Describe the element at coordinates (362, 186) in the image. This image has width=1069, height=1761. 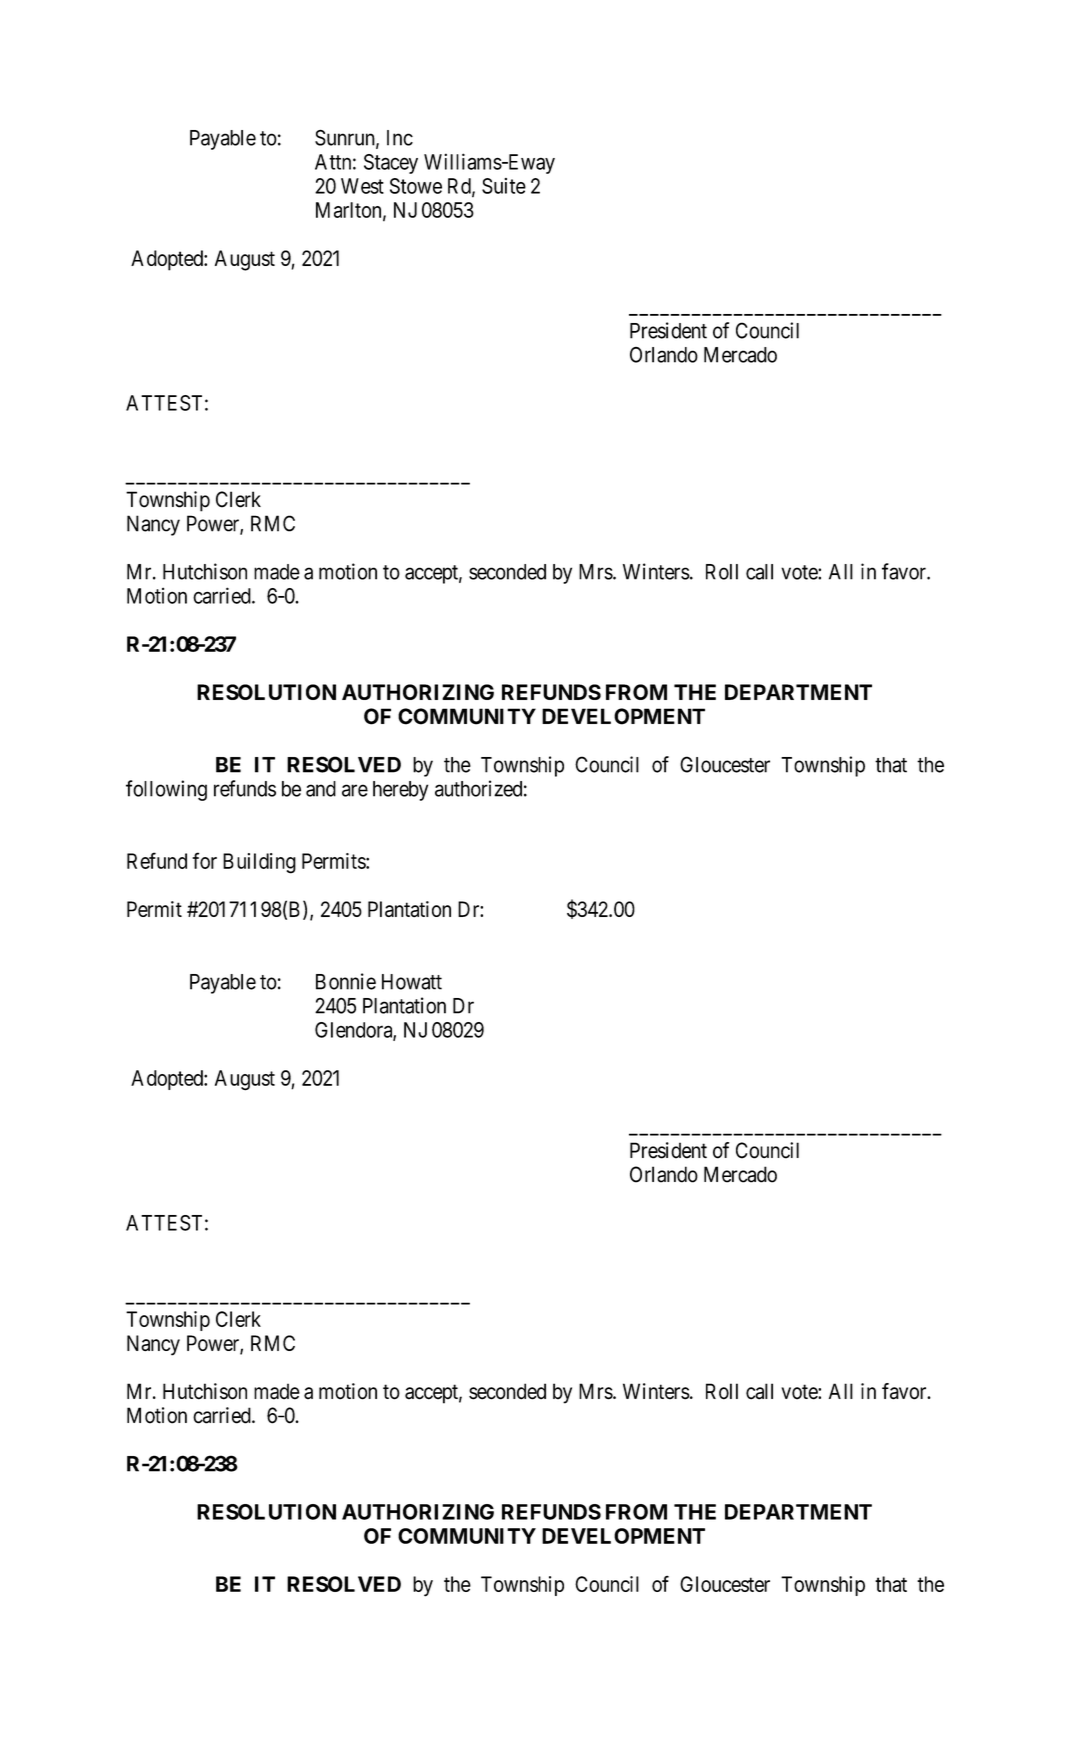
I see `West` at that location.
